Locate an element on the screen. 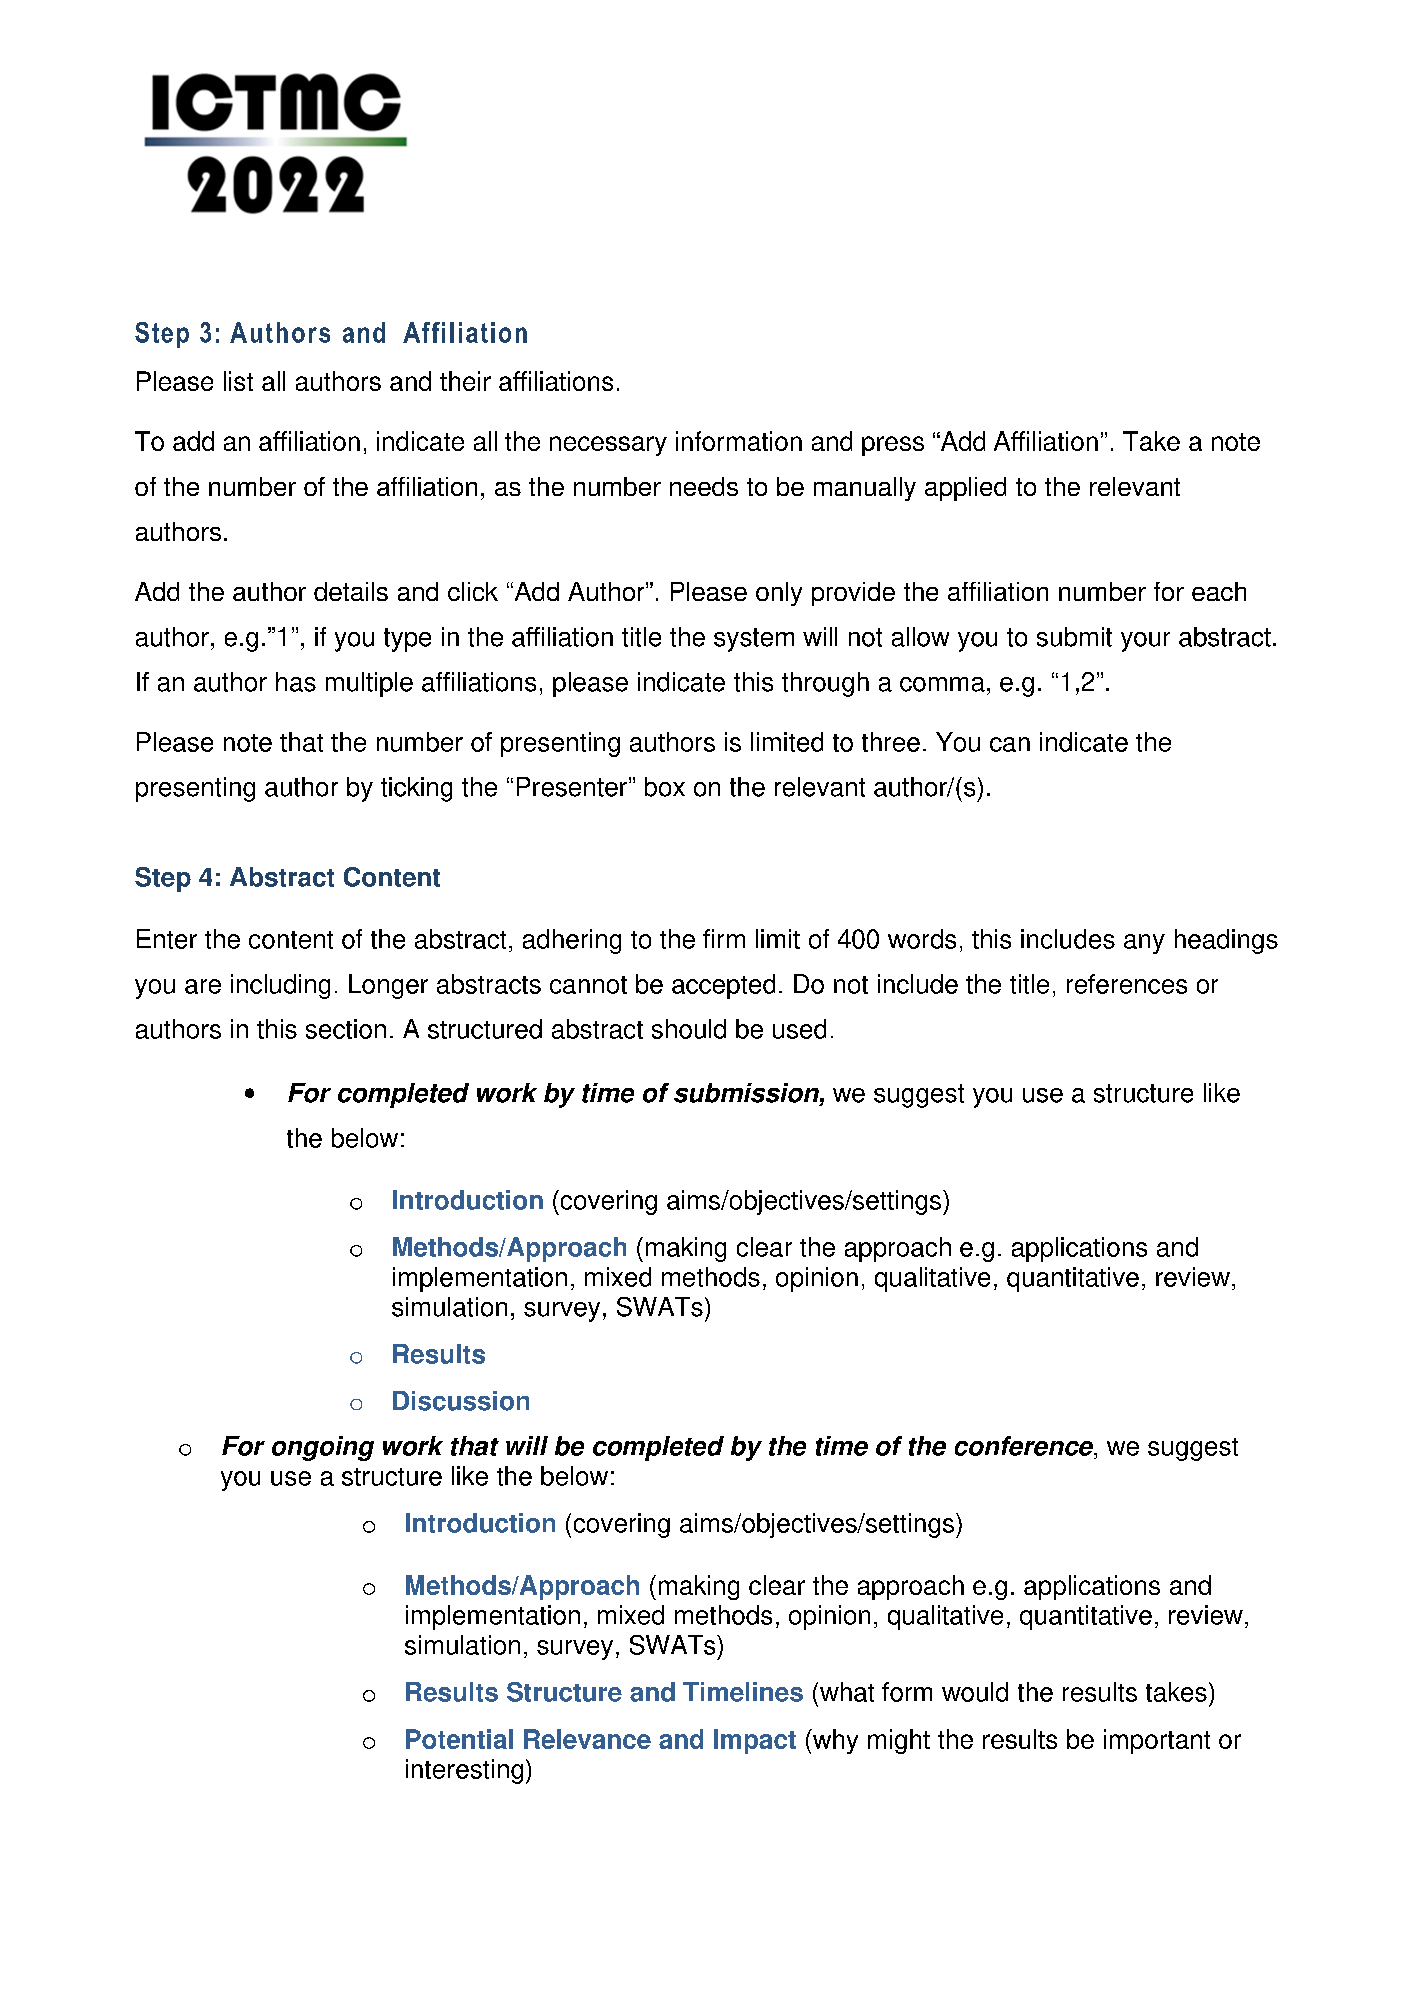 The image size is (1414, 2001). list is located at coordinates (238, 381).
